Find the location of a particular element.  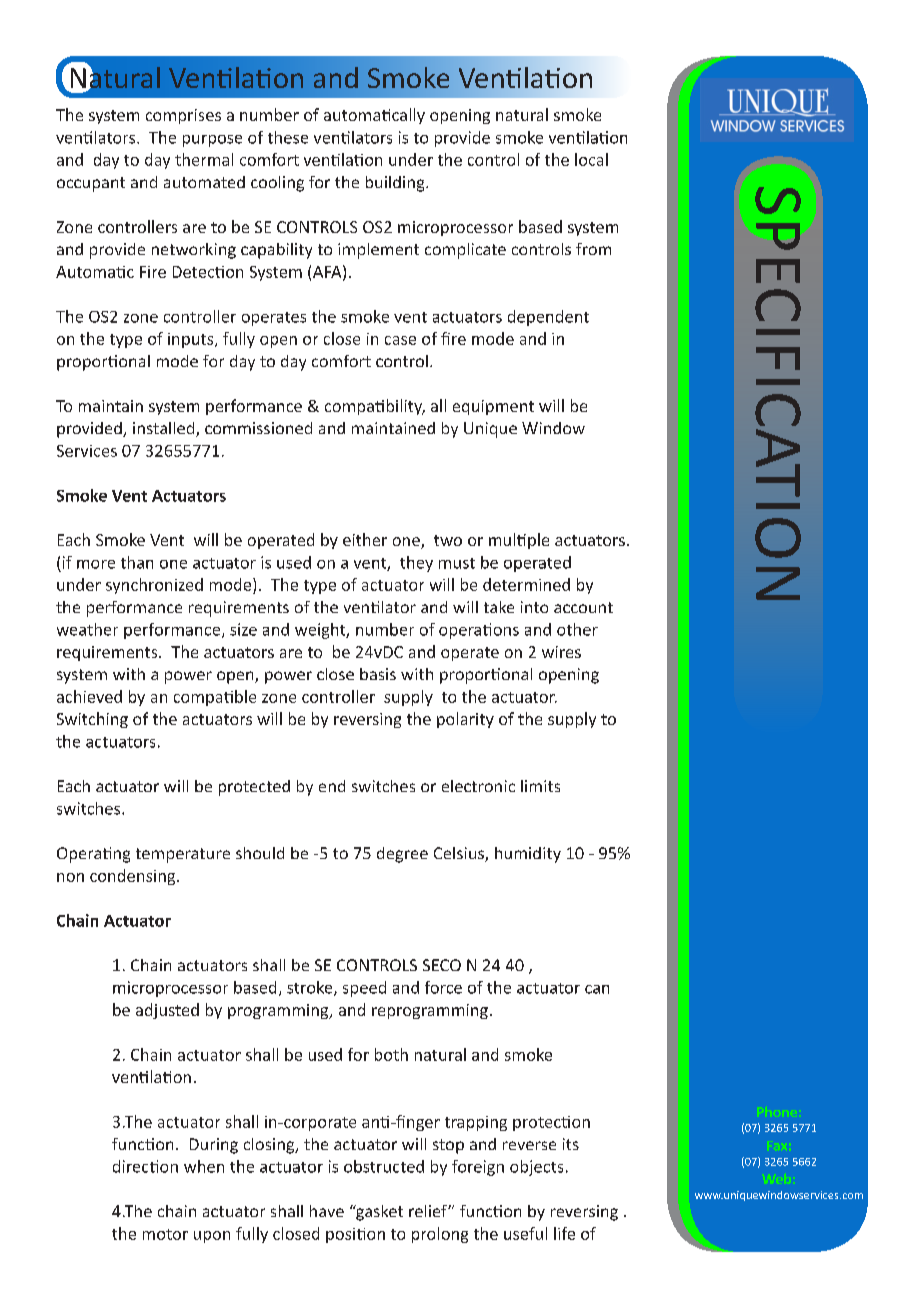

direction is located at coordinates (145, 1166).
